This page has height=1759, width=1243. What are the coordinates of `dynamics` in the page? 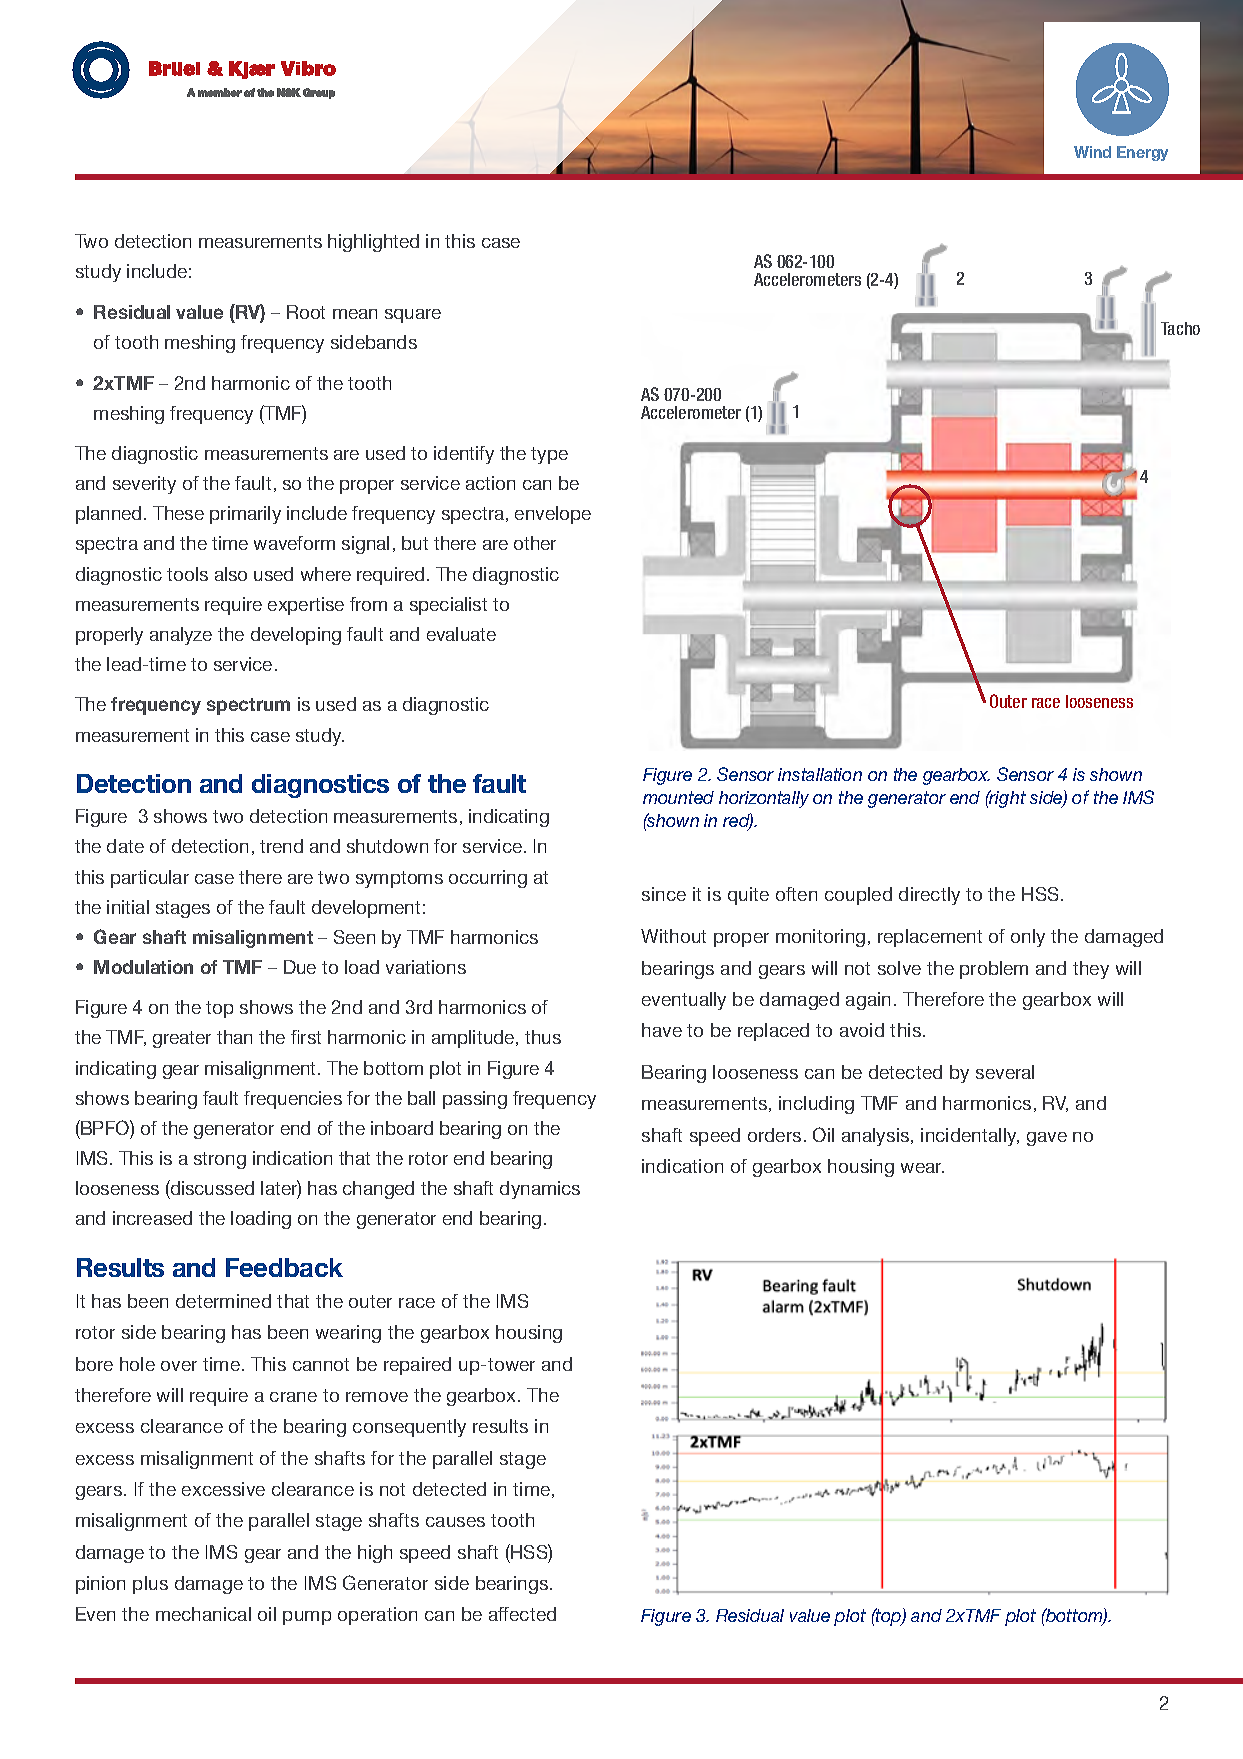 It's located at (540, 1190).
